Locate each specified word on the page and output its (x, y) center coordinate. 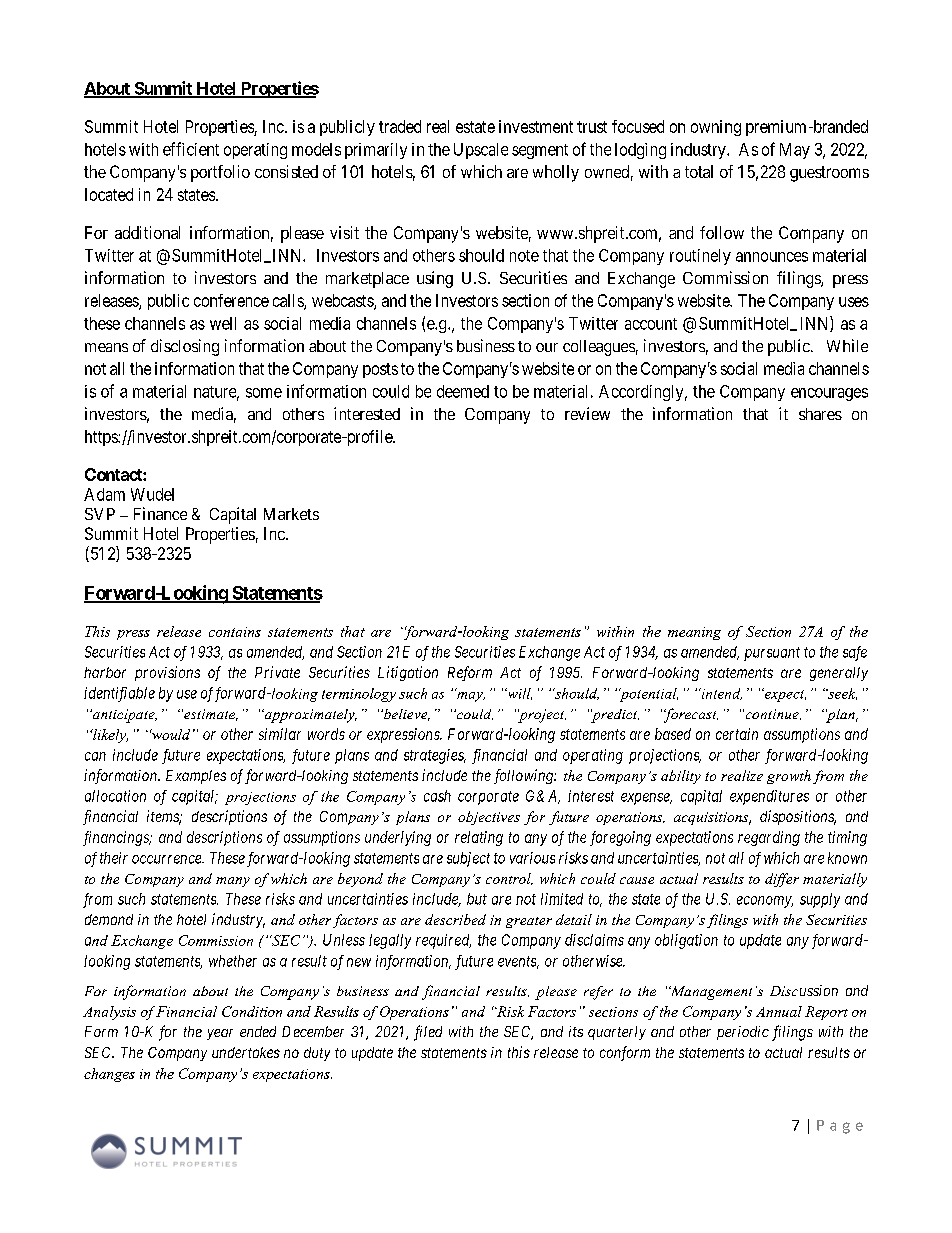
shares (820, 414)
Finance (160, 513)
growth (789, 777)
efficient (191, 149)
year (220, 1034)
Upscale (481, 151)
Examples (196, 777)
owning (716, 128)
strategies (435, 756)
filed (428, 1033)
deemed (463, 391)
